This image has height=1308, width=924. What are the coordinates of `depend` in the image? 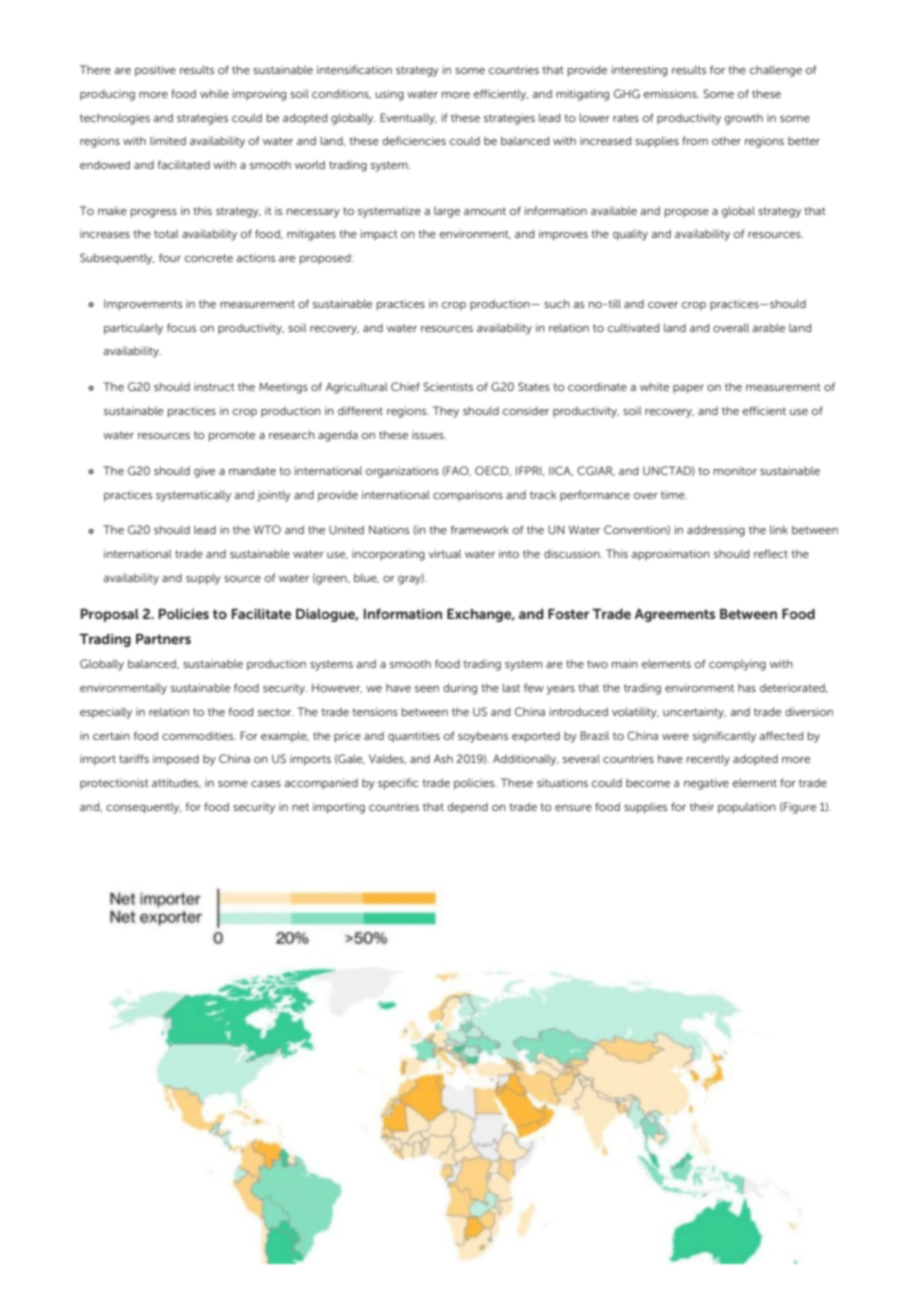 It's located at (468, 807).
